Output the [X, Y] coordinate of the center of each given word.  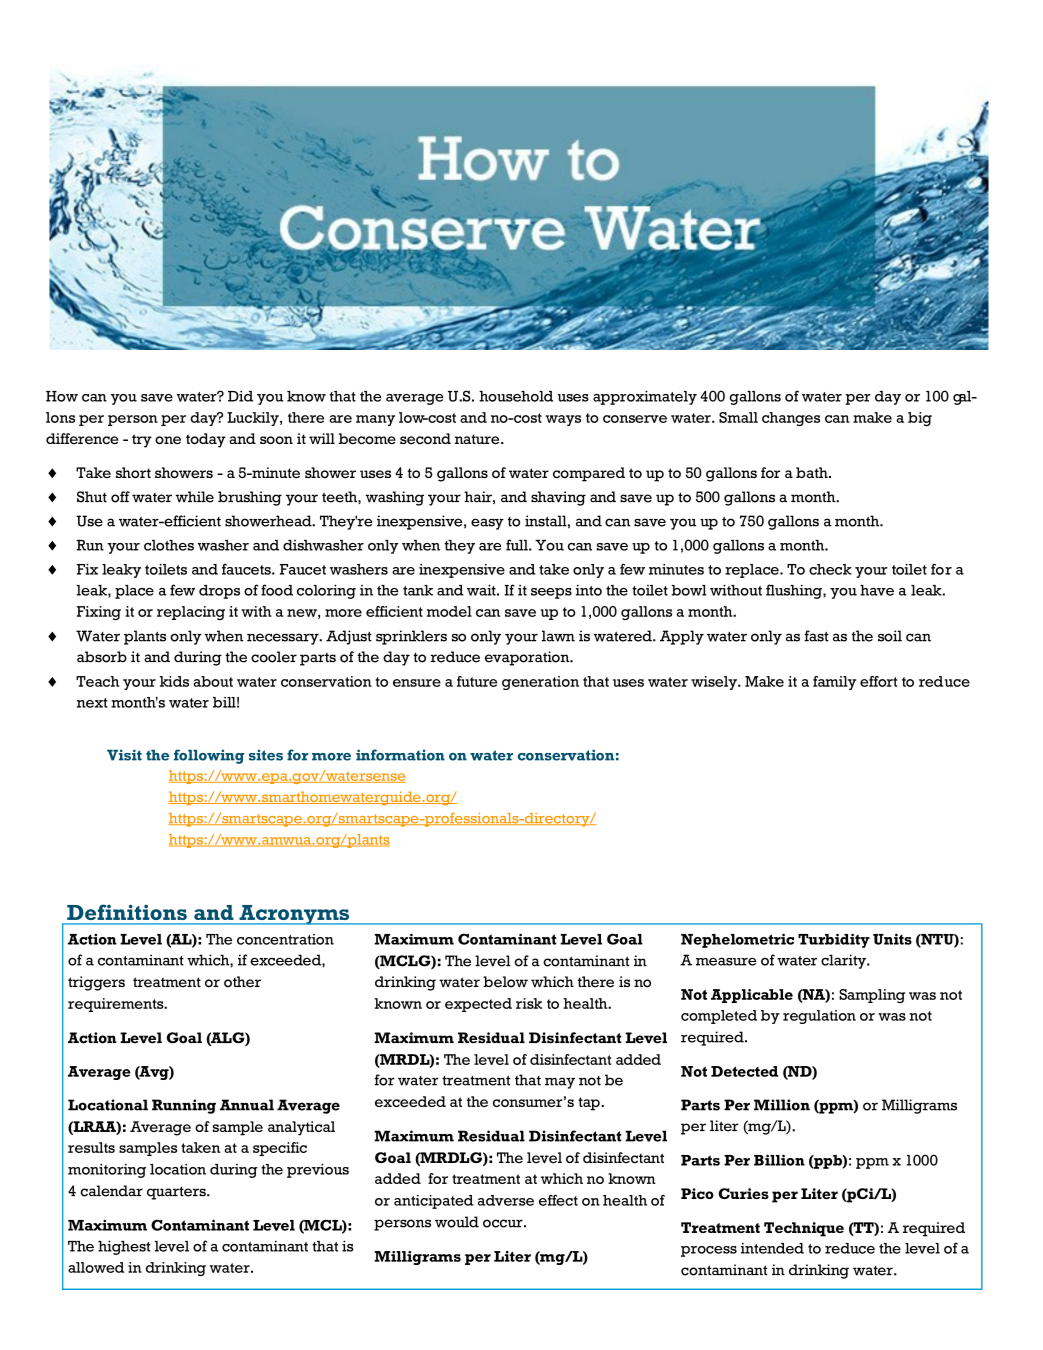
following [209, 756]
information [400, 755]
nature [478, 439]
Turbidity [834, 940]
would [457, 1222]
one [168, 440]
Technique [804, 1229]
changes [791, 419]
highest [124, 1247]
